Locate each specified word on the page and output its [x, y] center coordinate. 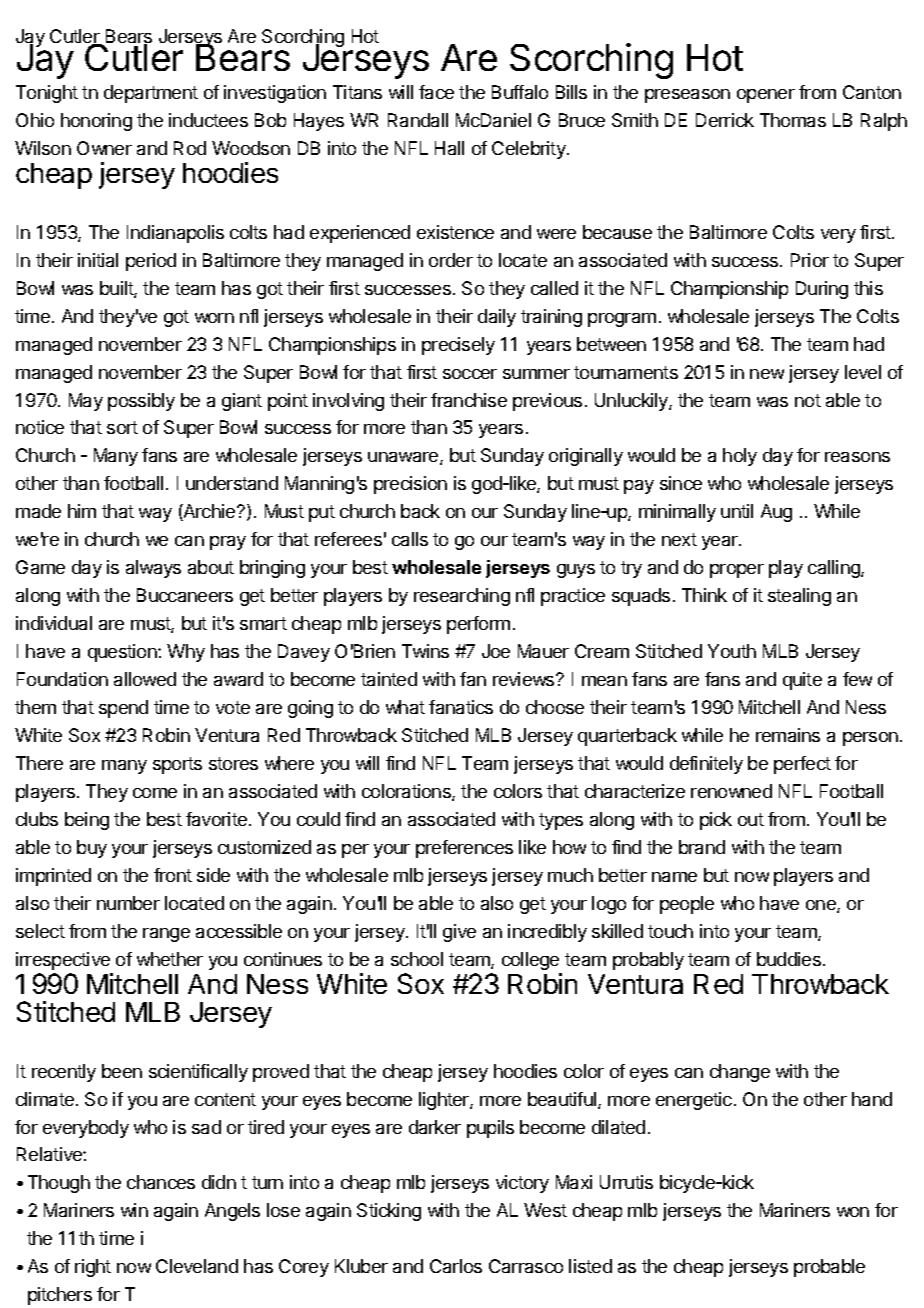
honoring [96, 122]
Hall [449, 148]
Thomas [793, 120]
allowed [145, 679]
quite [802, 681]
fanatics [461, 707]
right [93, 1268]
